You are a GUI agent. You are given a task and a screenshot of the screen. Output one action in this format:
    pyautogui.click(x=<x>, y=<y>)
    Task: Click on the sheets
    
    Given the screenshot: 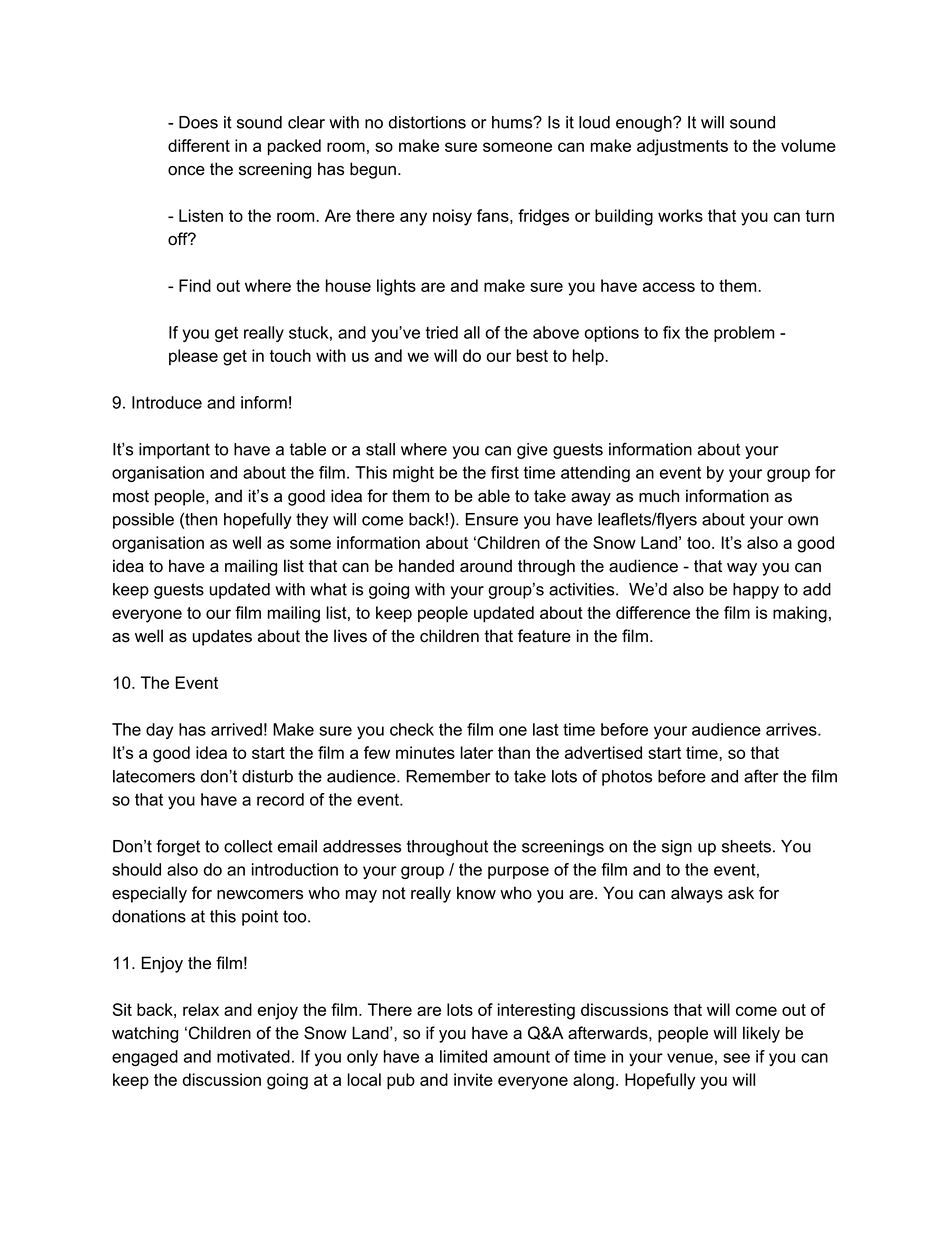 What is the action you would take?
    pyautogui.click(x=746, y=846)
